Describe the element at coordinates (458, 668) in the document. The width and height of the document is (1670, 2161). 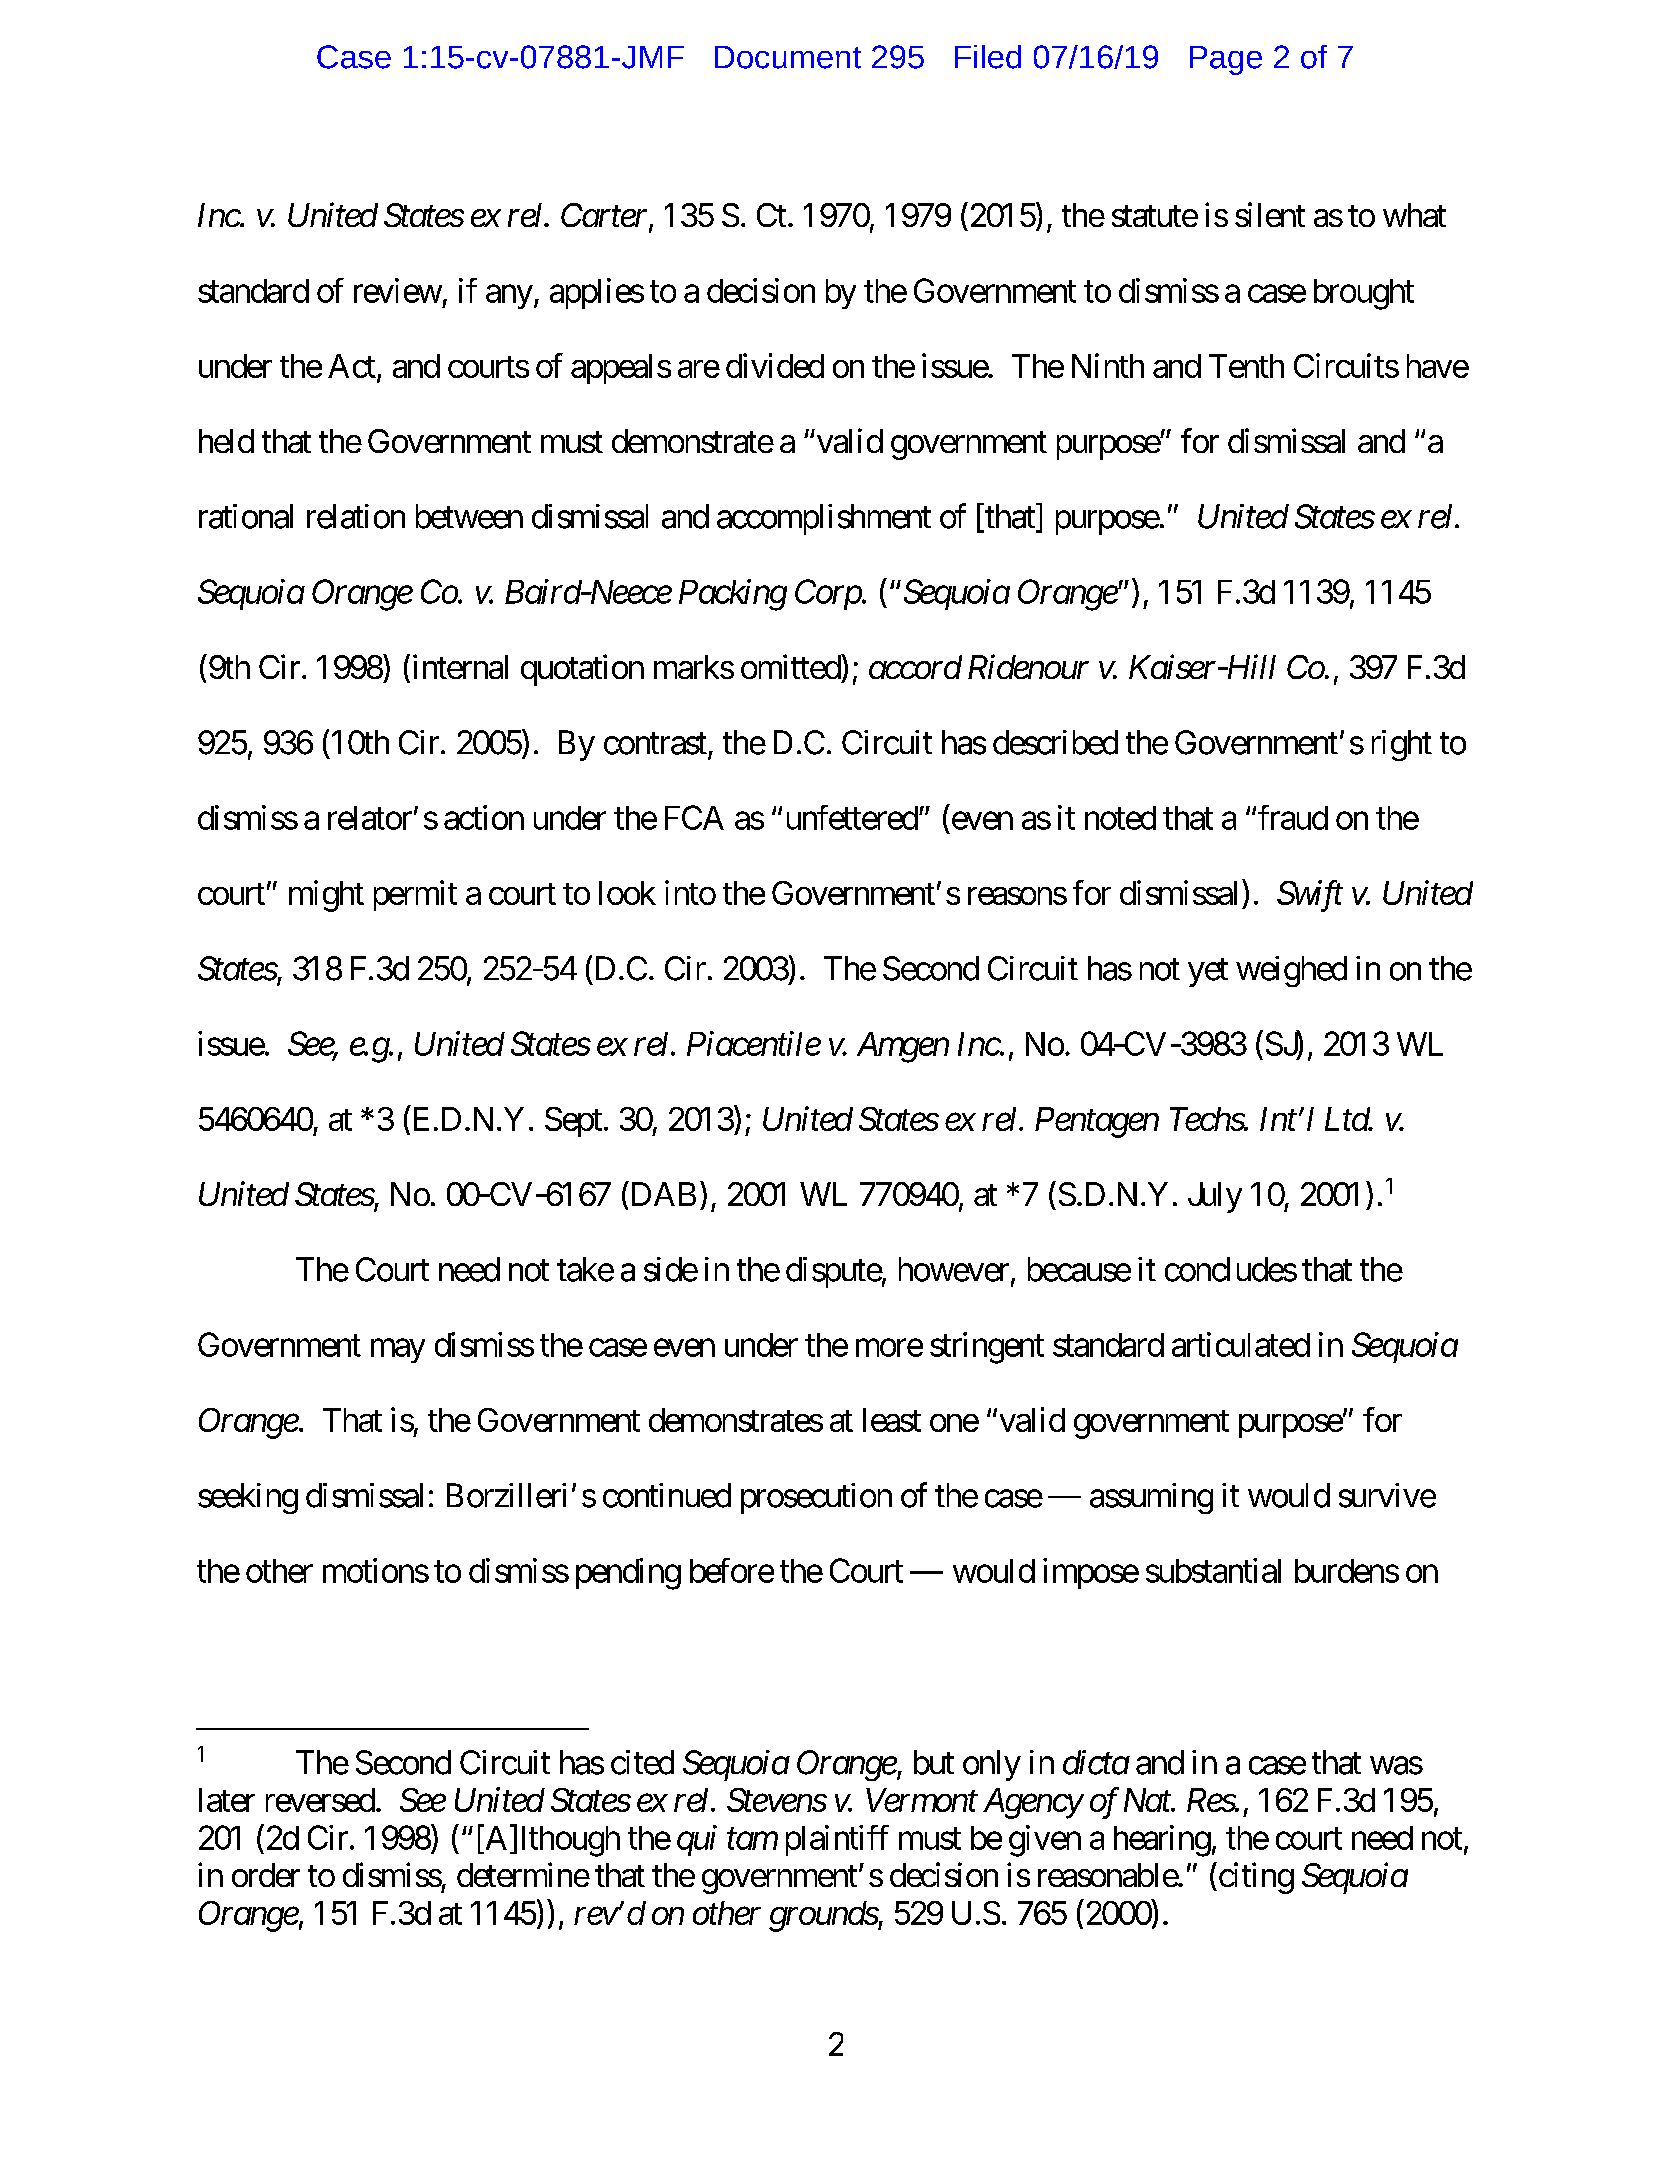
I see `internal` at that location.
